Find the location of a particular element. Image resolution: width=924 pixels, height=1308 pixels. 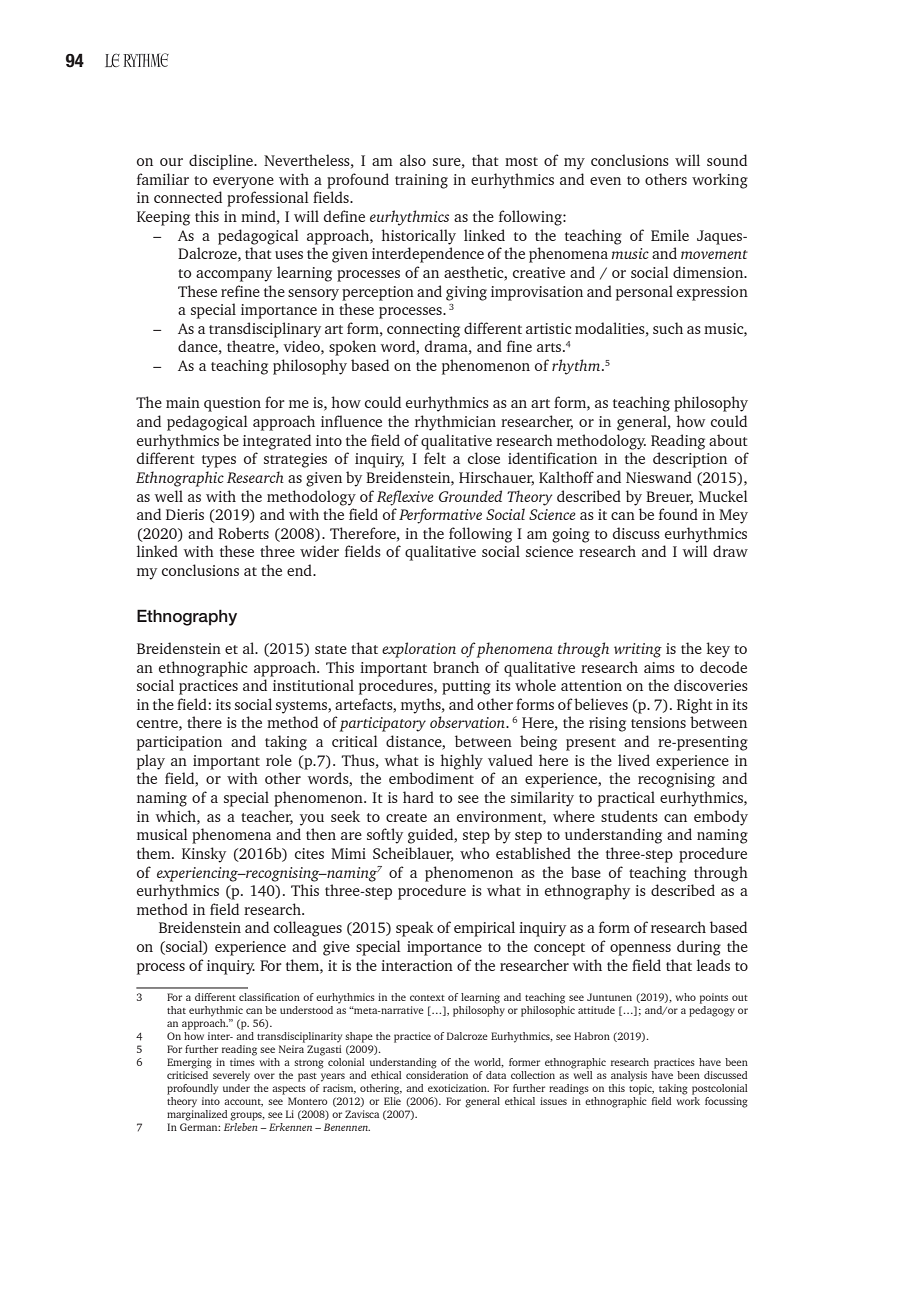

severely is located at coordinates (231, 1076).
